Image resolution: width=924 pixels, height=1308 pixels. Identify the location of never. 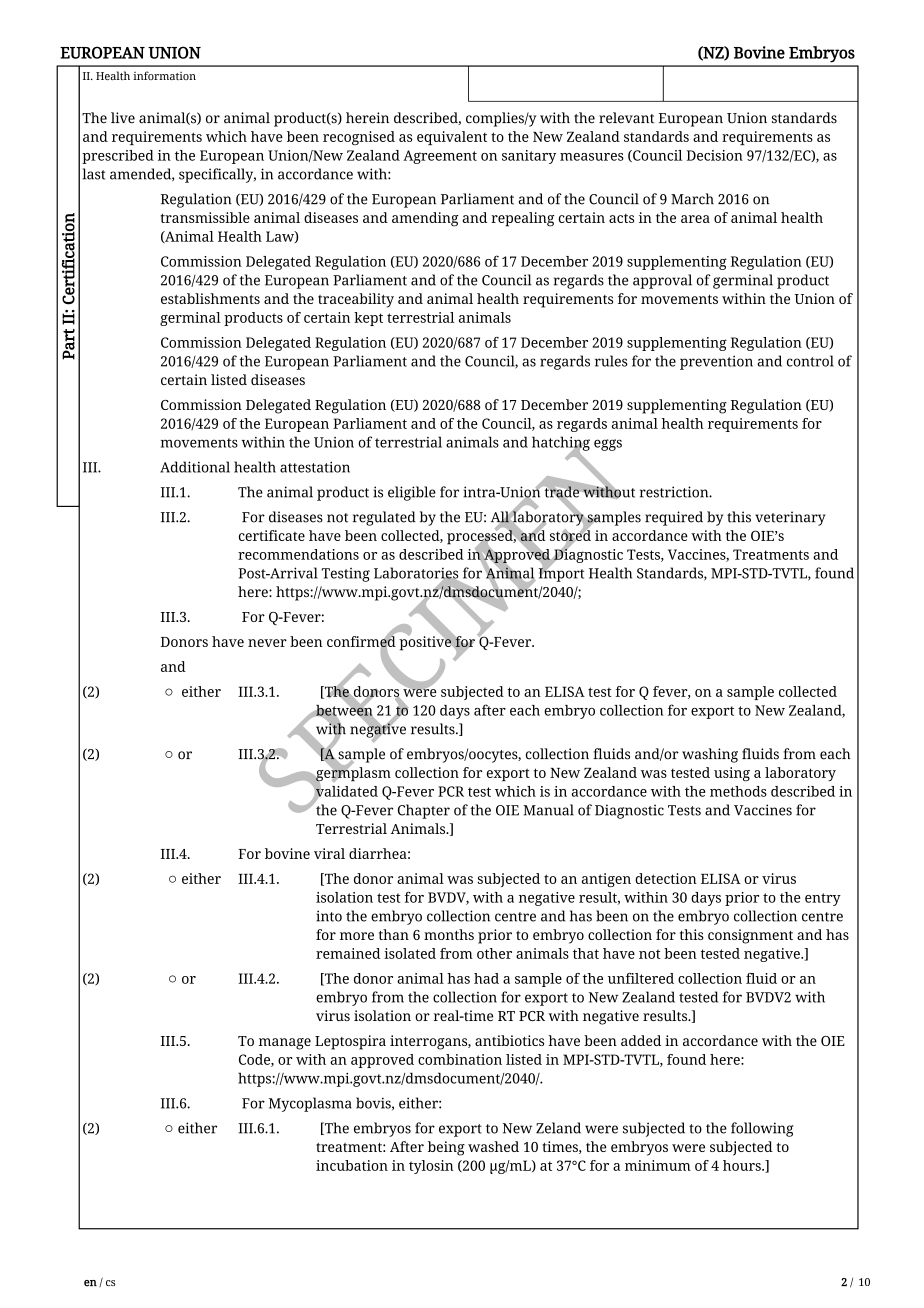
(267, 643).
